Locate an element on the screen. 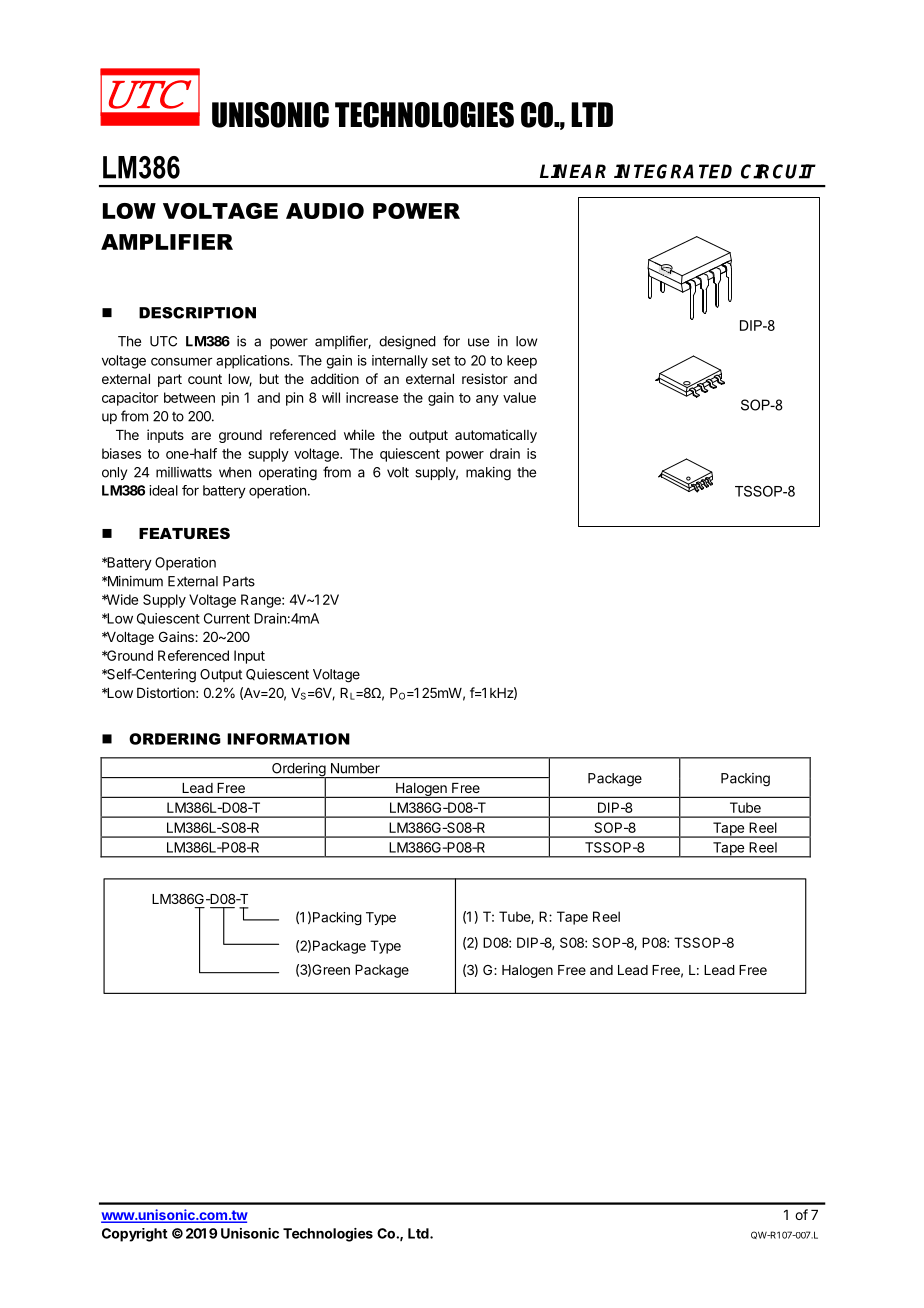  Copyright is located at coordinates (135, 1235).
